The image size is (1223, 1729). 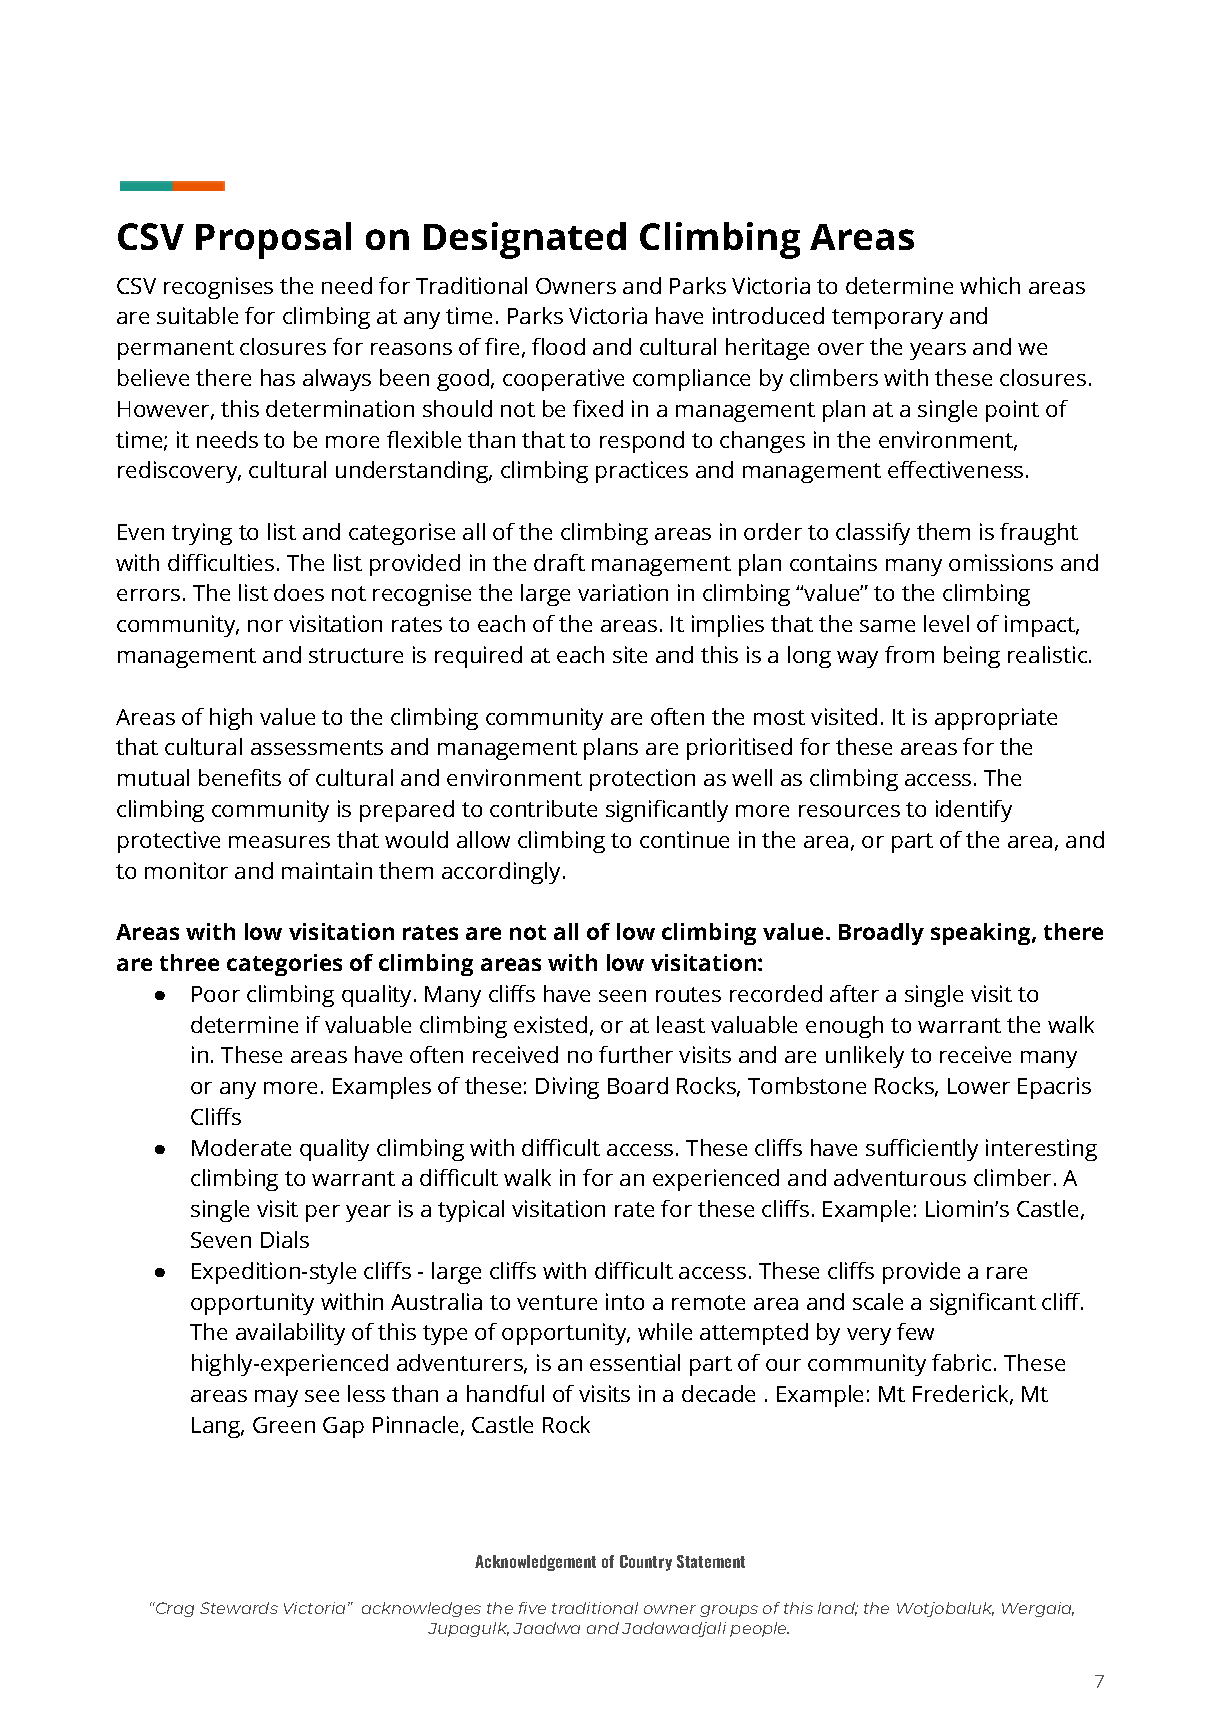 What do you see at coordinates (623, 592) in the screenshot?
I see `variation` at bounding box center [623, 592].
